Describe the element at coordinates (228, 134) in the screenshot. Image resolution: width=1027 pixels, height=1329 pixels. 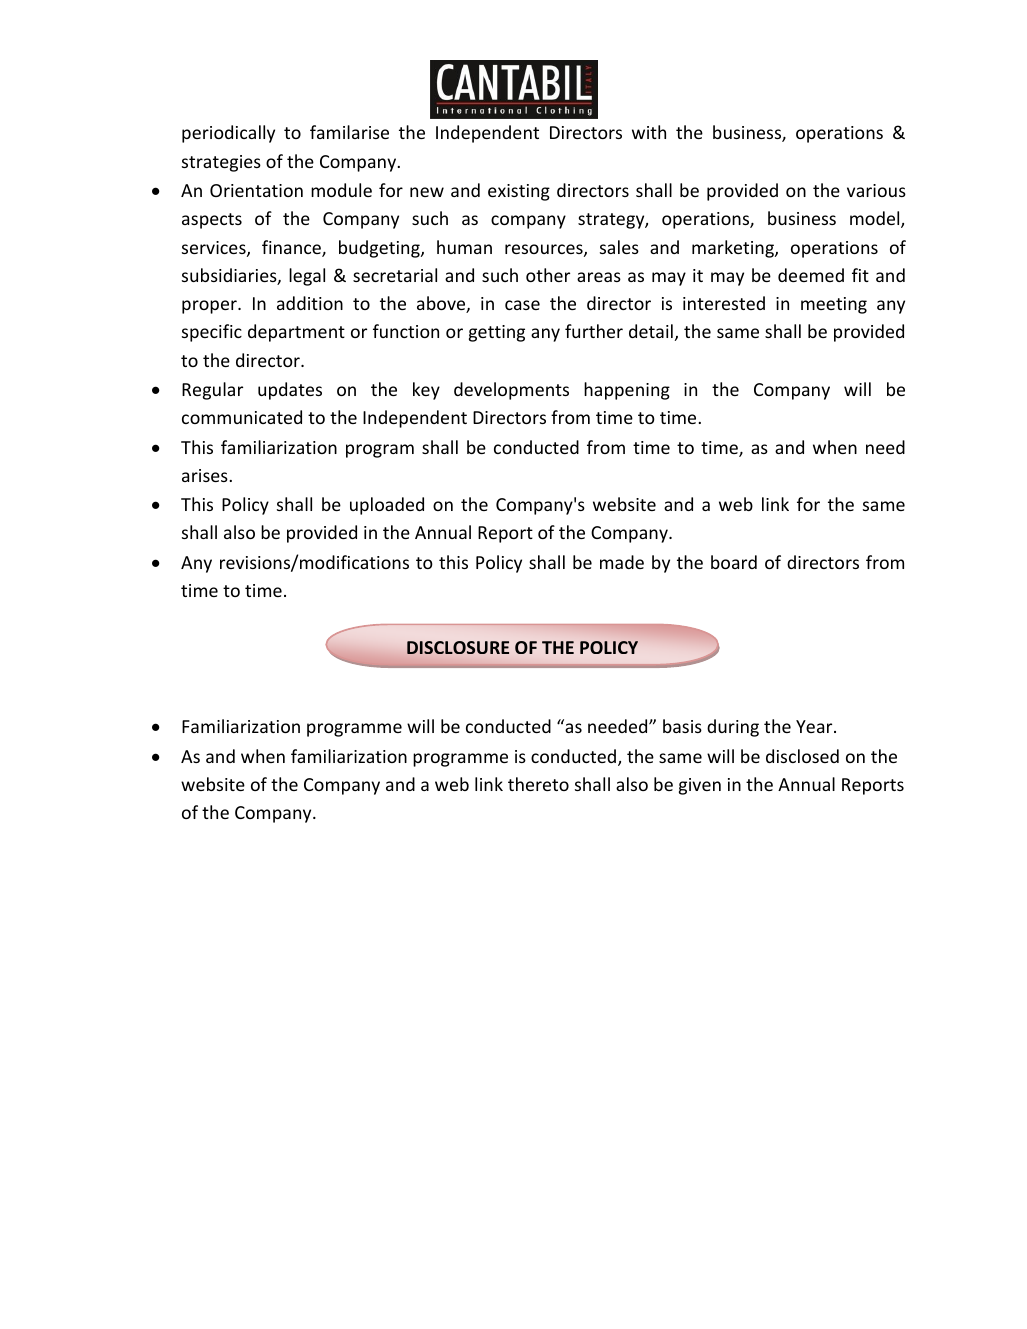
I see `periodically` at that location.
